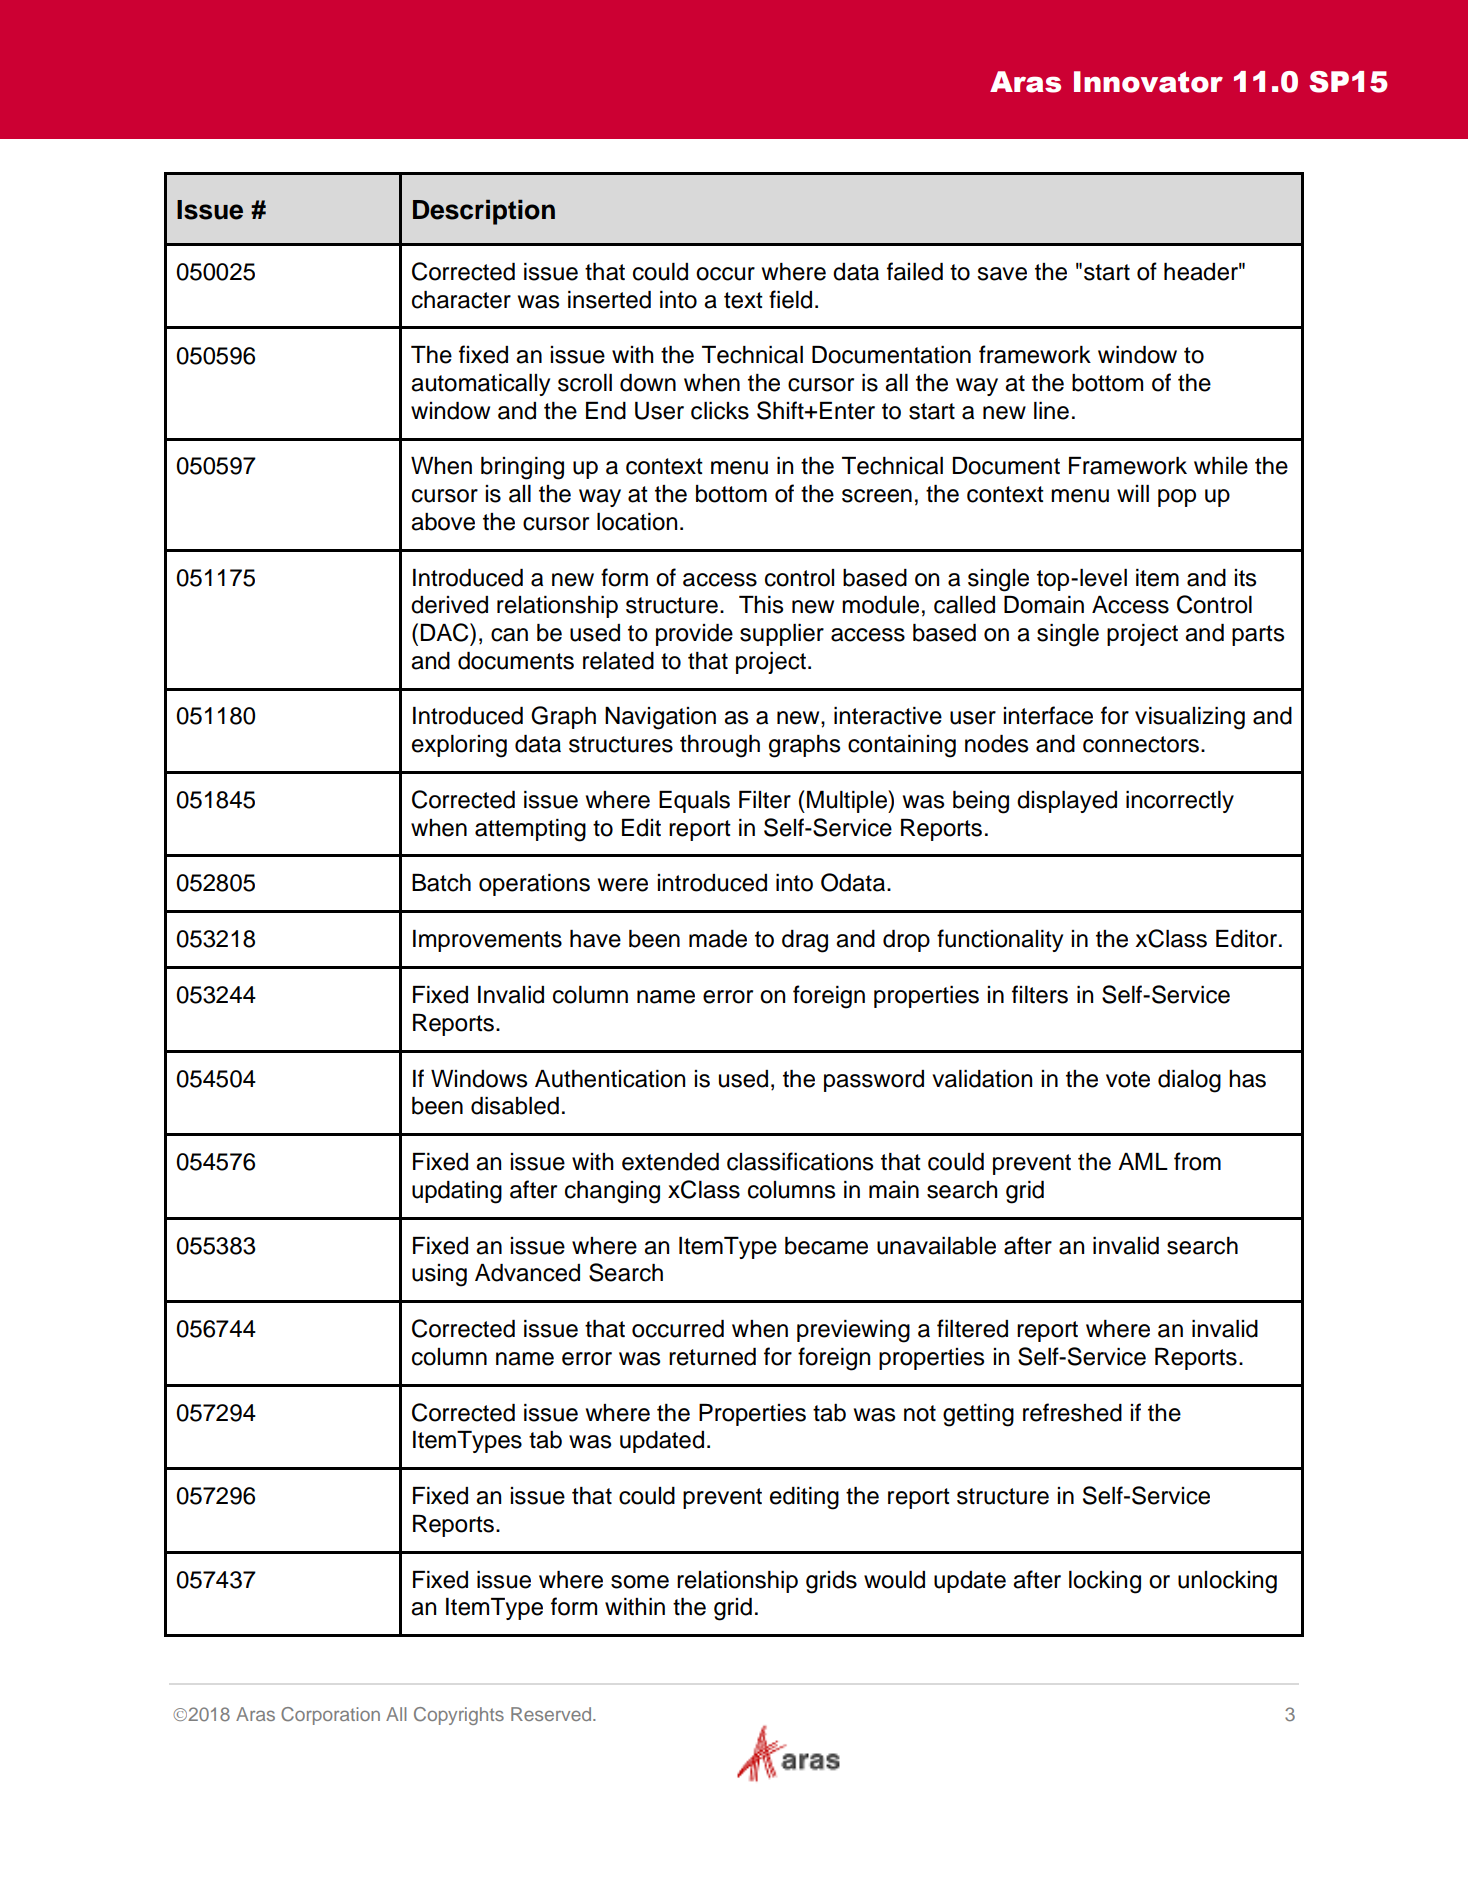 Image resolution: width=1468 pixels, height=1900 pixels. What do you see at coordinates (790, 299) in the screenshot?
I see `field` at bounding box center [790, 299].
